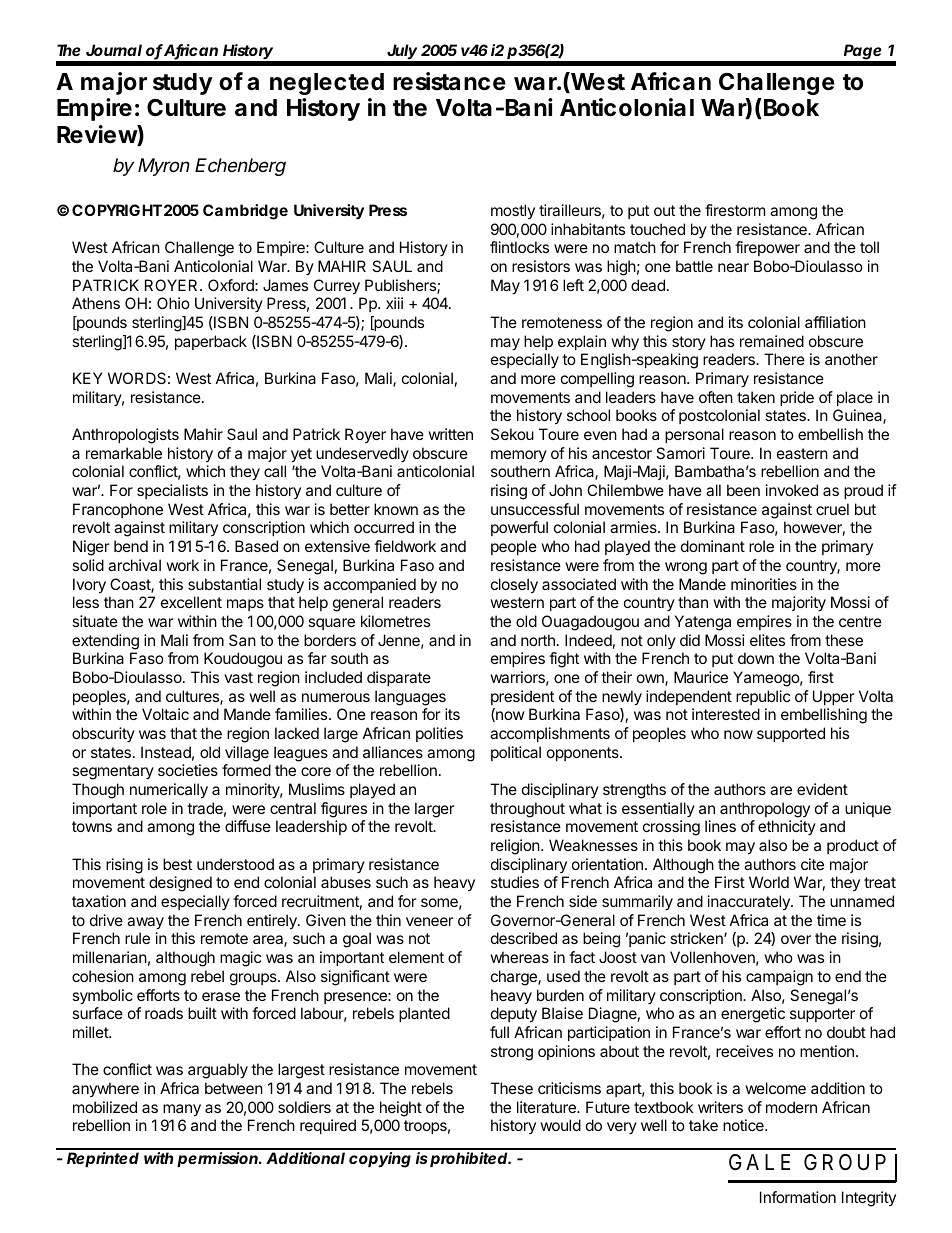 Image resolution: width=952 pixels, height=1233 pixels. Describe the element at coordinates (538, 640) in the screenshot. I see `north` at that location.
